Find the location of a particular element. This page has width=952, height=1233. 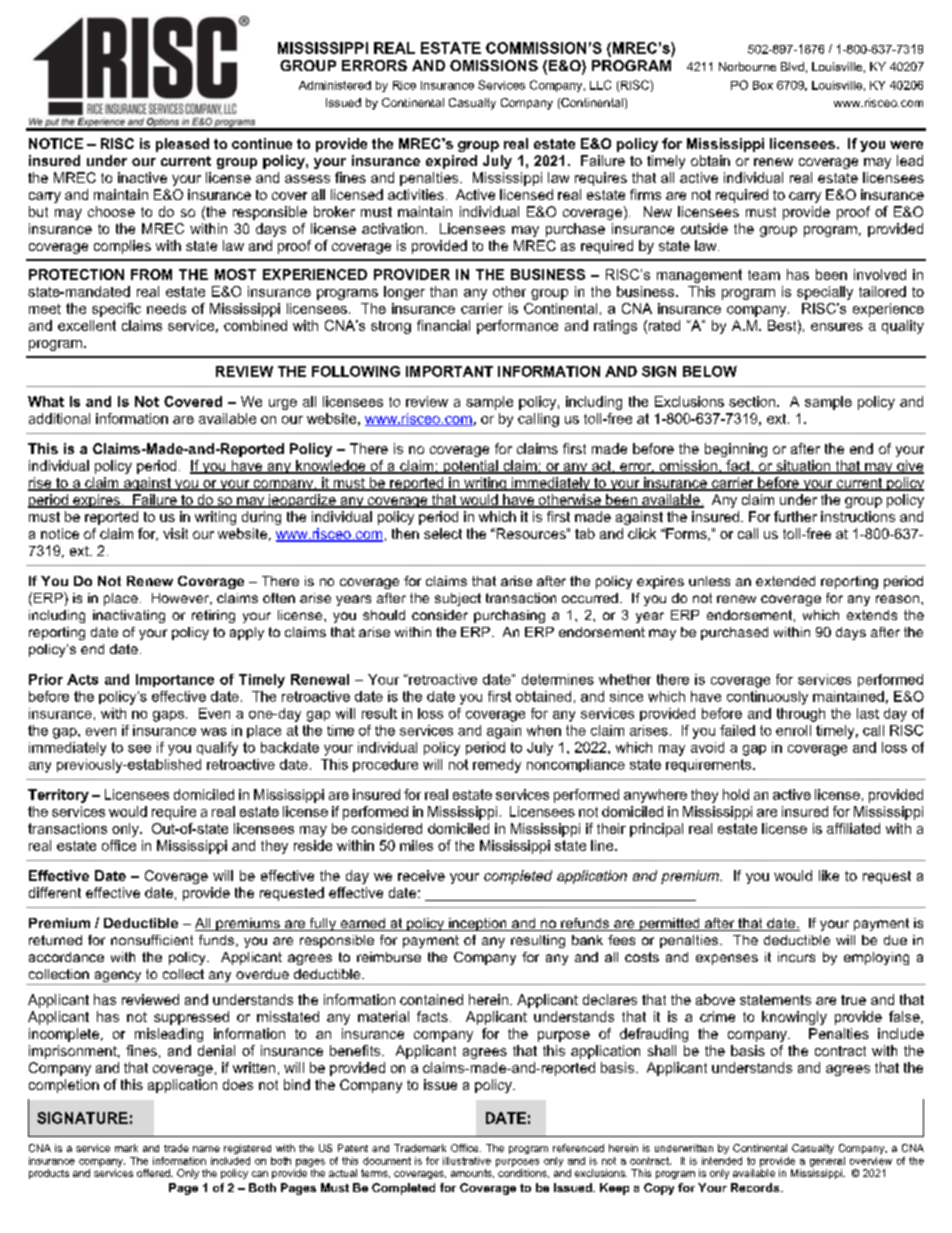

Rice is located at coordinates (404, 85).
